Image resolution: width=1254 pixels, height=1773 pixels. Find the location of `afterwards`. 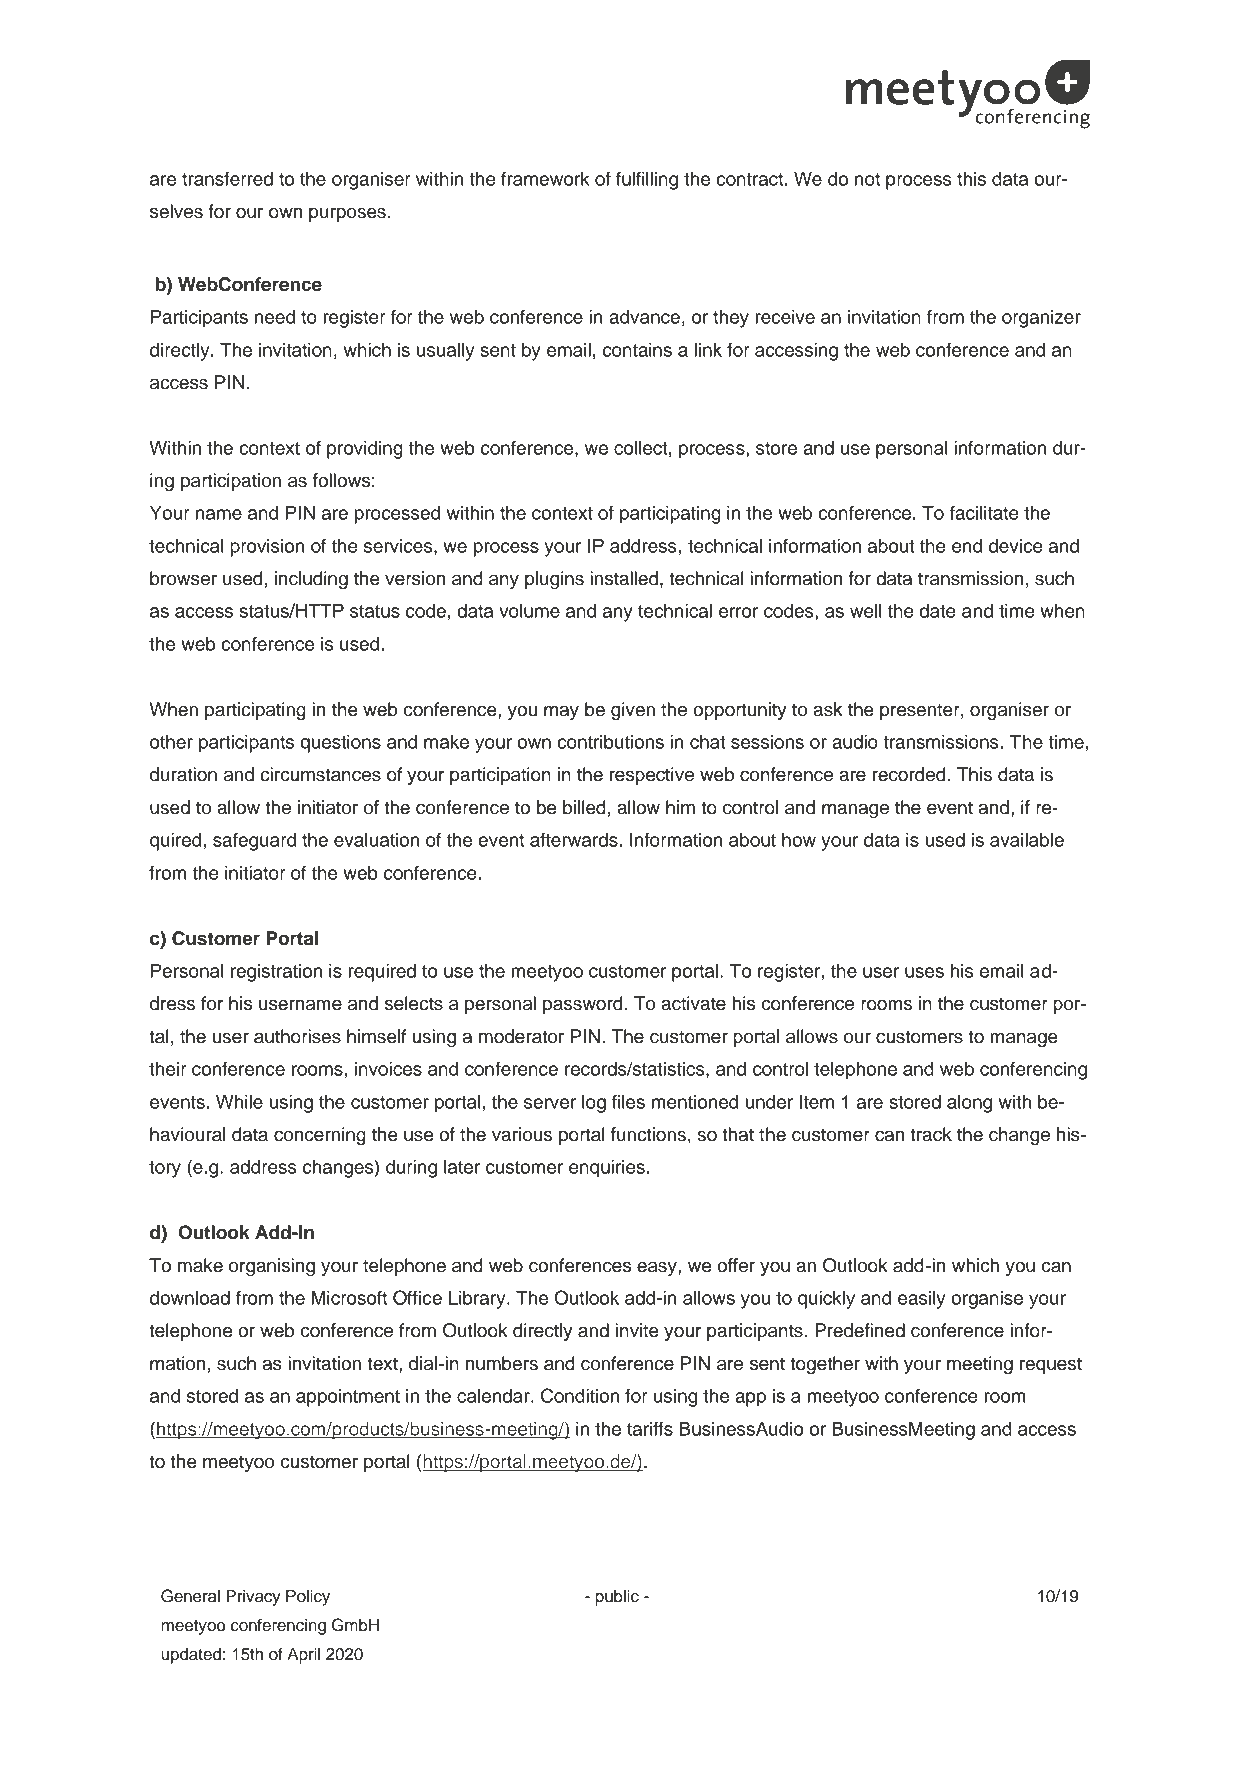

afterwards is located at coordinates (575, 839).
